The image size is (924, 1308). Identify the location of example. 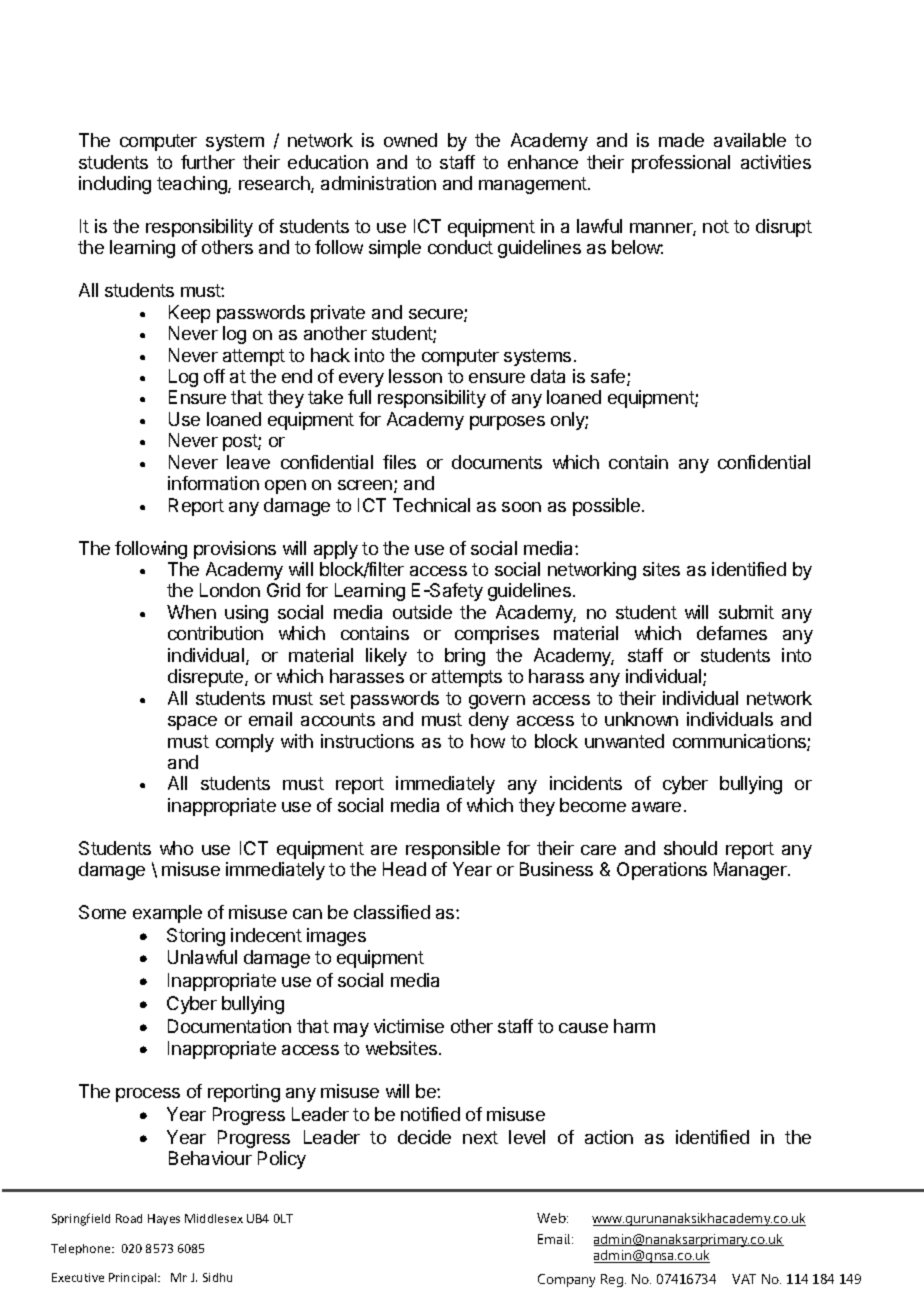
(167, 914).
